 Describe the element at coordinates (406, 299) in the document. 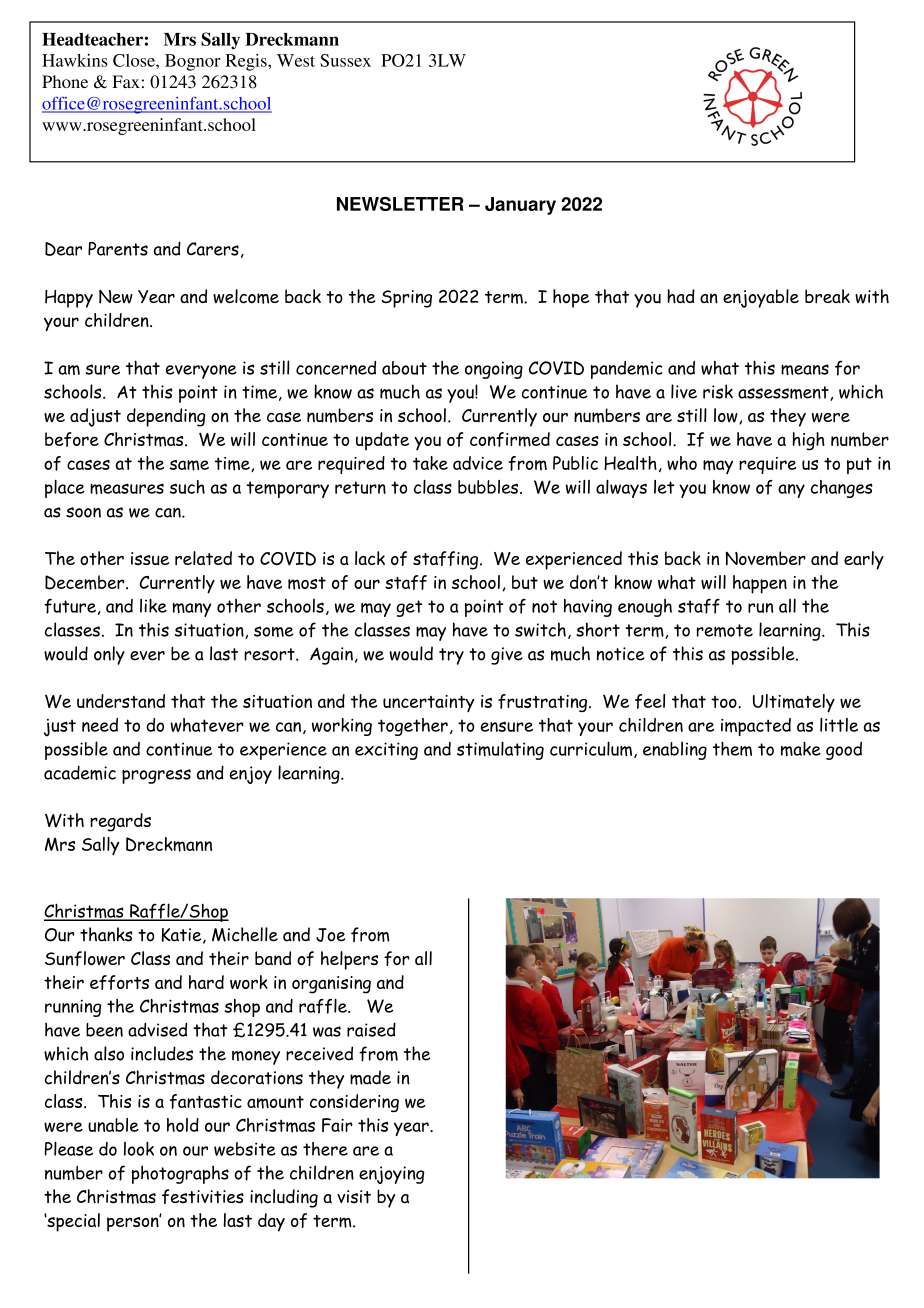

I see `Spring` at that location.
